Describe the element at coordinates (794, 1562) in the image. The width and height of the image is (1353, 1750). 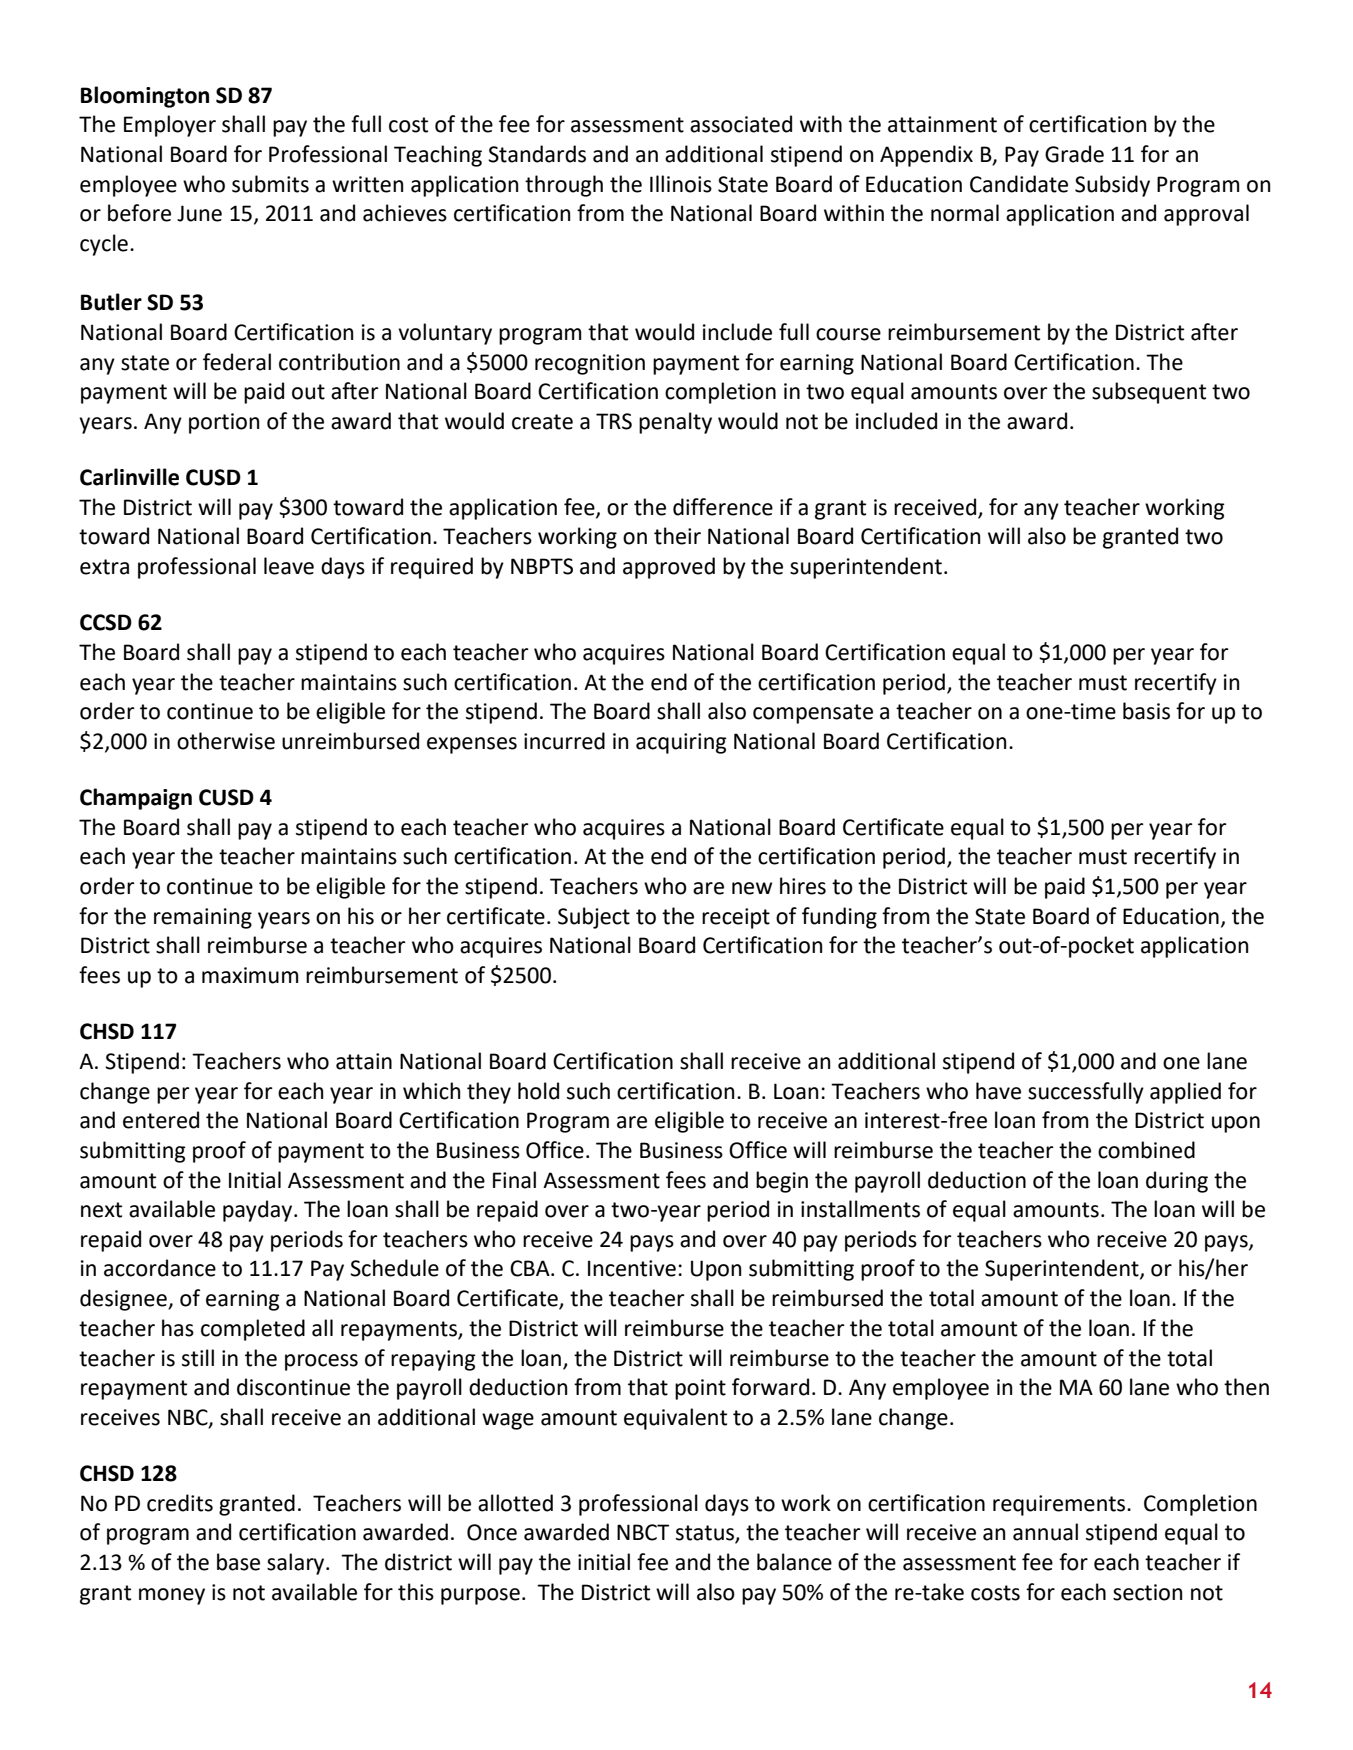
I see `balance` at that location.
